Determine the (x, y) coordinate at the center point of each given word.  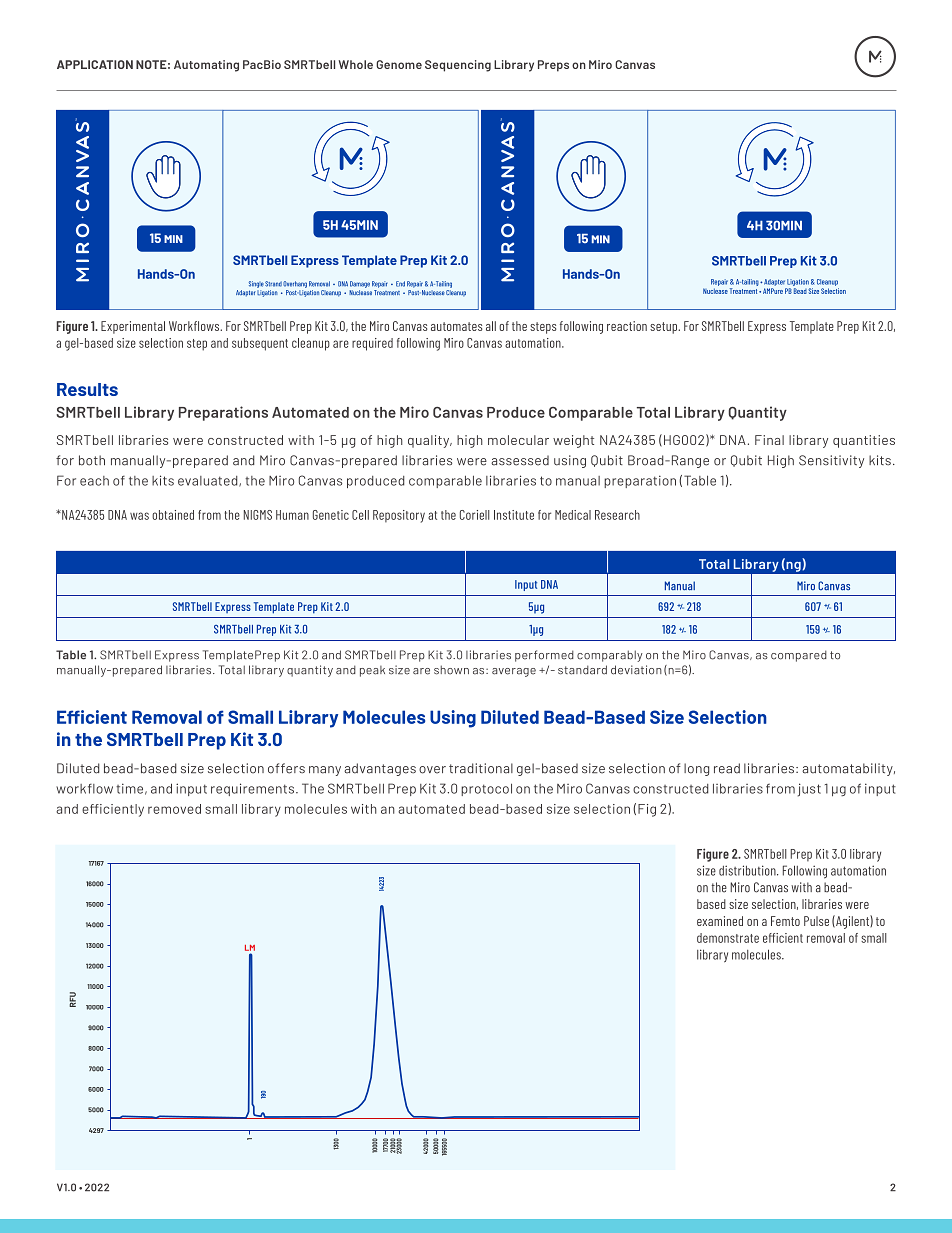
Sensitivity (831, 461)
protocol (486, 789)
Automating (206, 66)
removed (174, 809)
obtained (173, 515)
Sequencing (458, 66)
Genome (399, 64)
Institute (514, 515)
